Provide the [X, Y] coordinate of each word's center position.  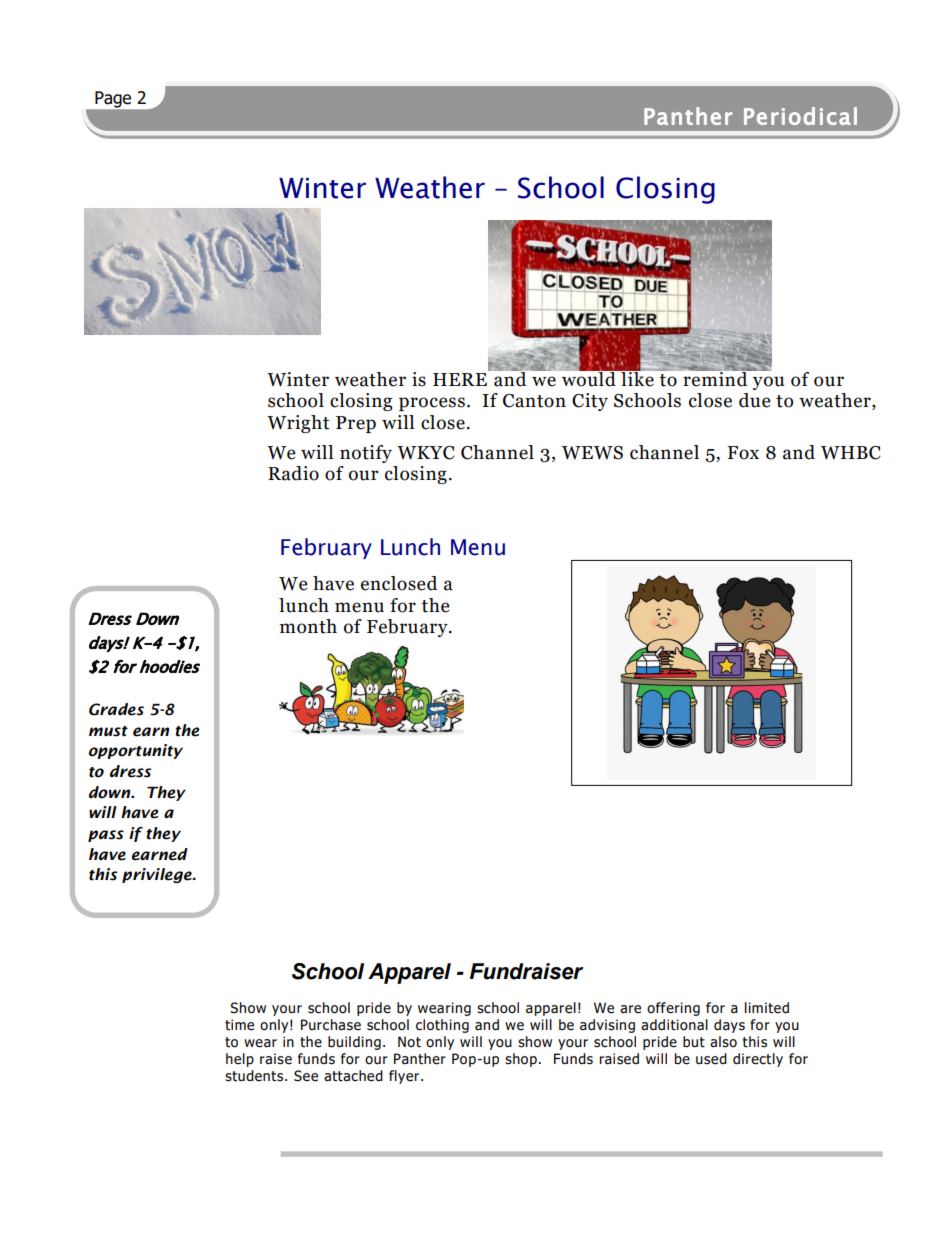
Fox [743, 453]
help [240, 1060]
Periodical [800, 116]
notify [366, 454]
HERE [460, 379]
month [308, 626]
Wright [298, 424]
